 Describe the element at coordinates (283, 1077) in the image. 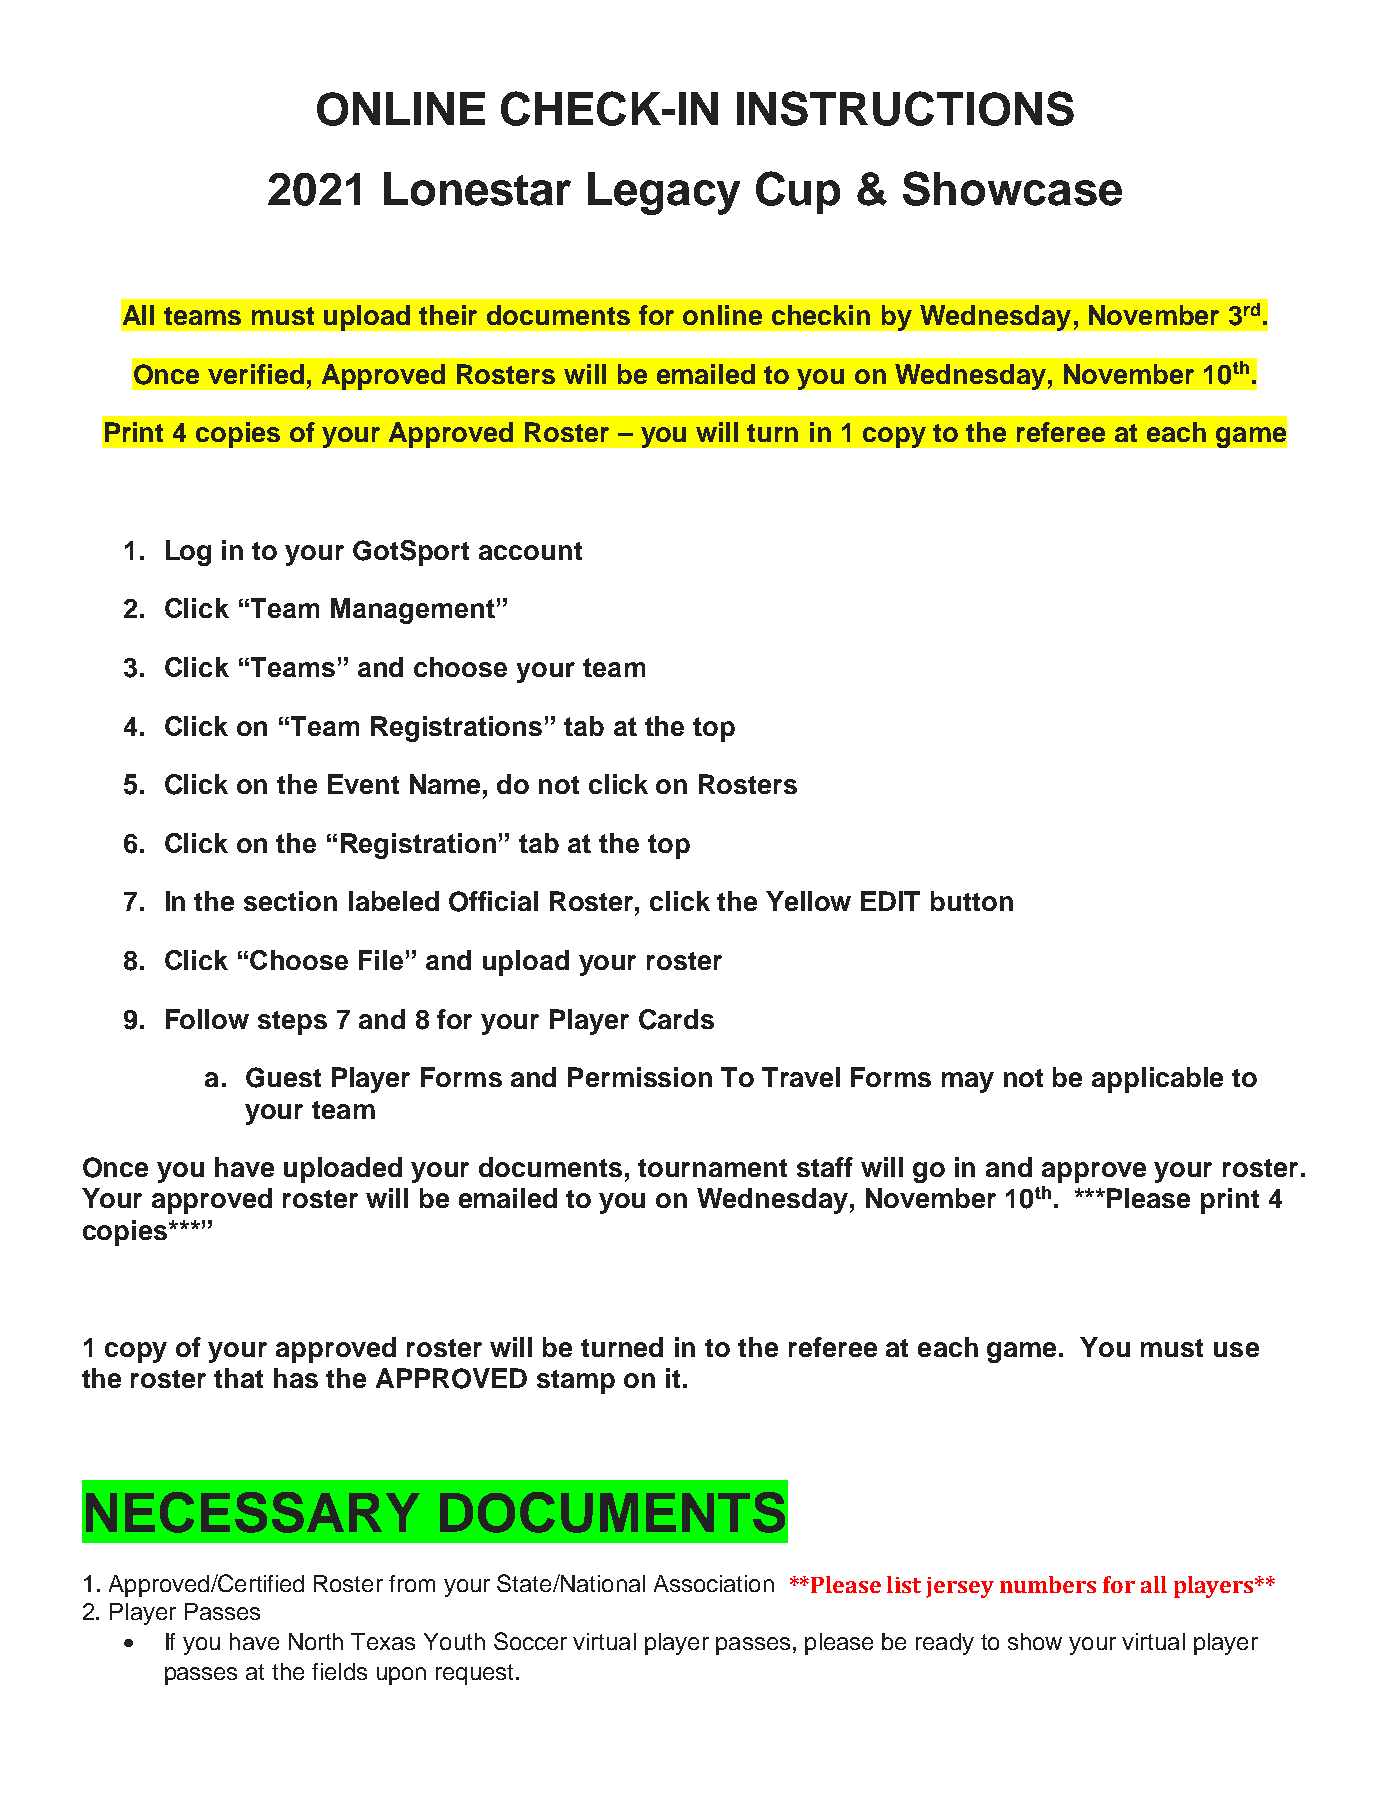

I see `Guest` at that location.
